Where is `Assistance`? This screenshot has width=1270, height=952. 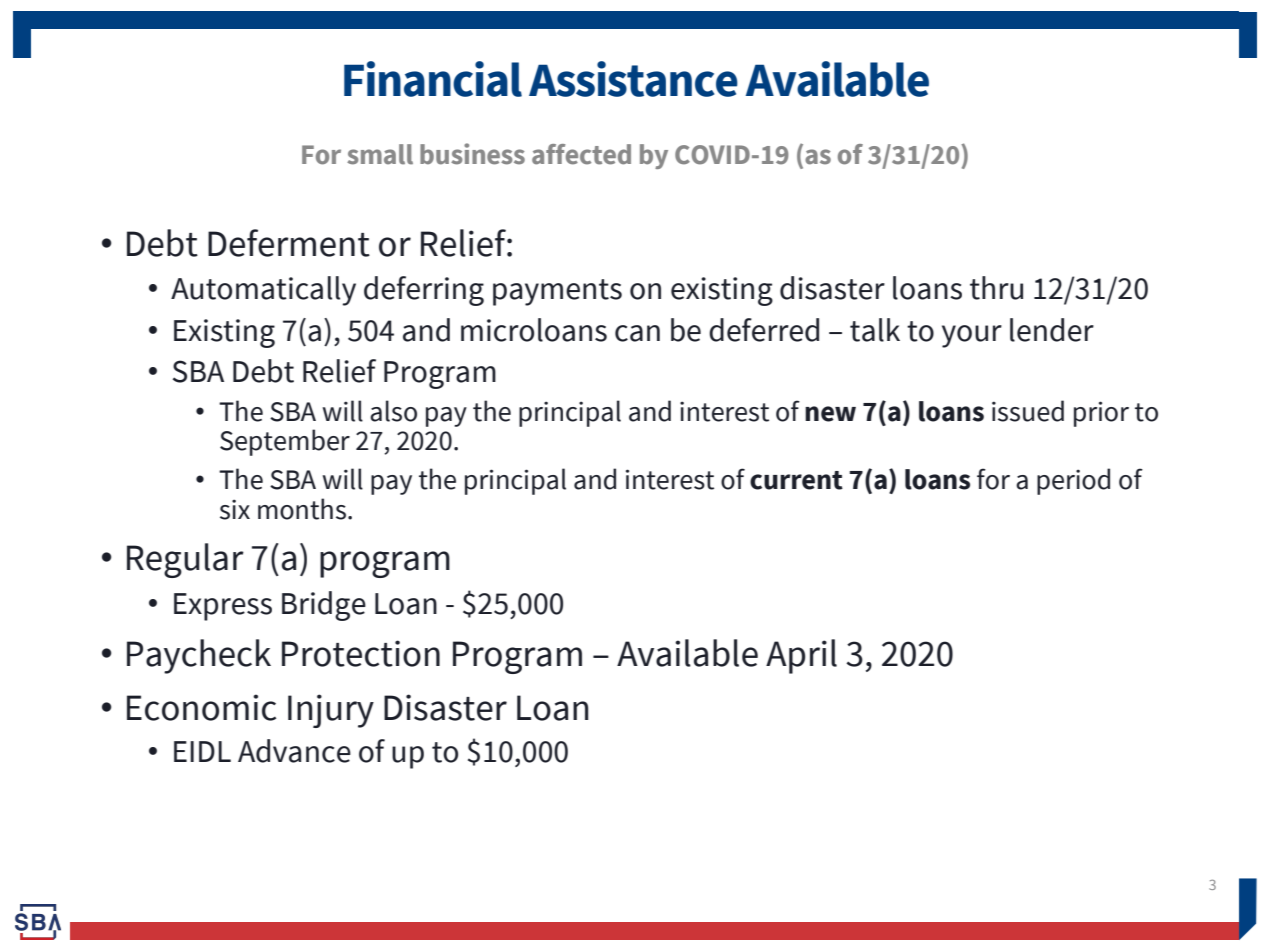
Assistance is located at coordinates (633, 79).
